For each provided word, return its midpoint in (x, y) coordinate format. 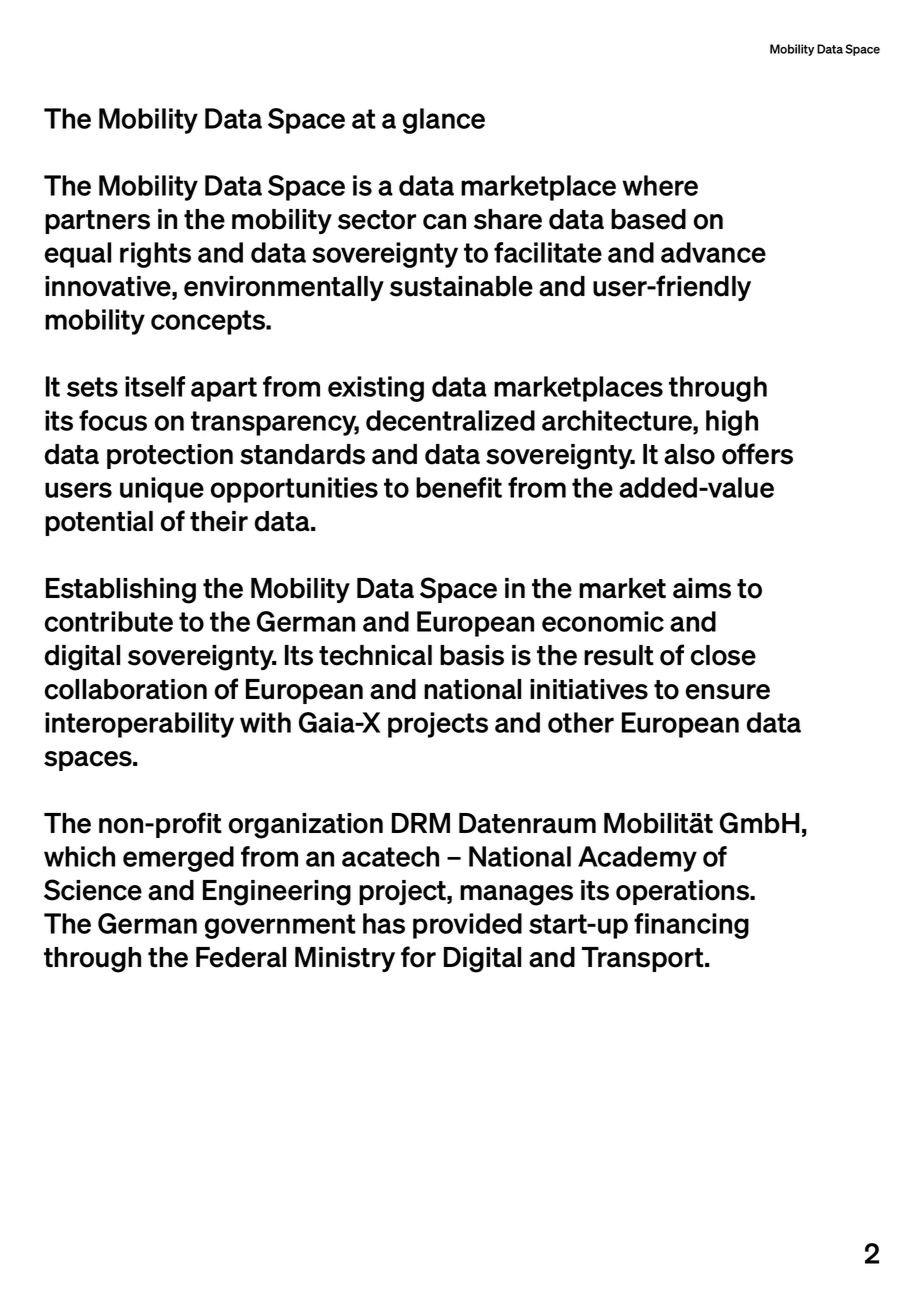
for (418, 957)
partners (97, 222)
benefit (459, 487)
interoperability (139, 725)
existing (376, 389)
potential (99, 523)
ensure (728, 692)
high (732, 423)
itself (155, 386)
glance (444, 121)
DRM (421, 823)
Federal (241, 957)
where (660, 185)
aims (702, 588)
